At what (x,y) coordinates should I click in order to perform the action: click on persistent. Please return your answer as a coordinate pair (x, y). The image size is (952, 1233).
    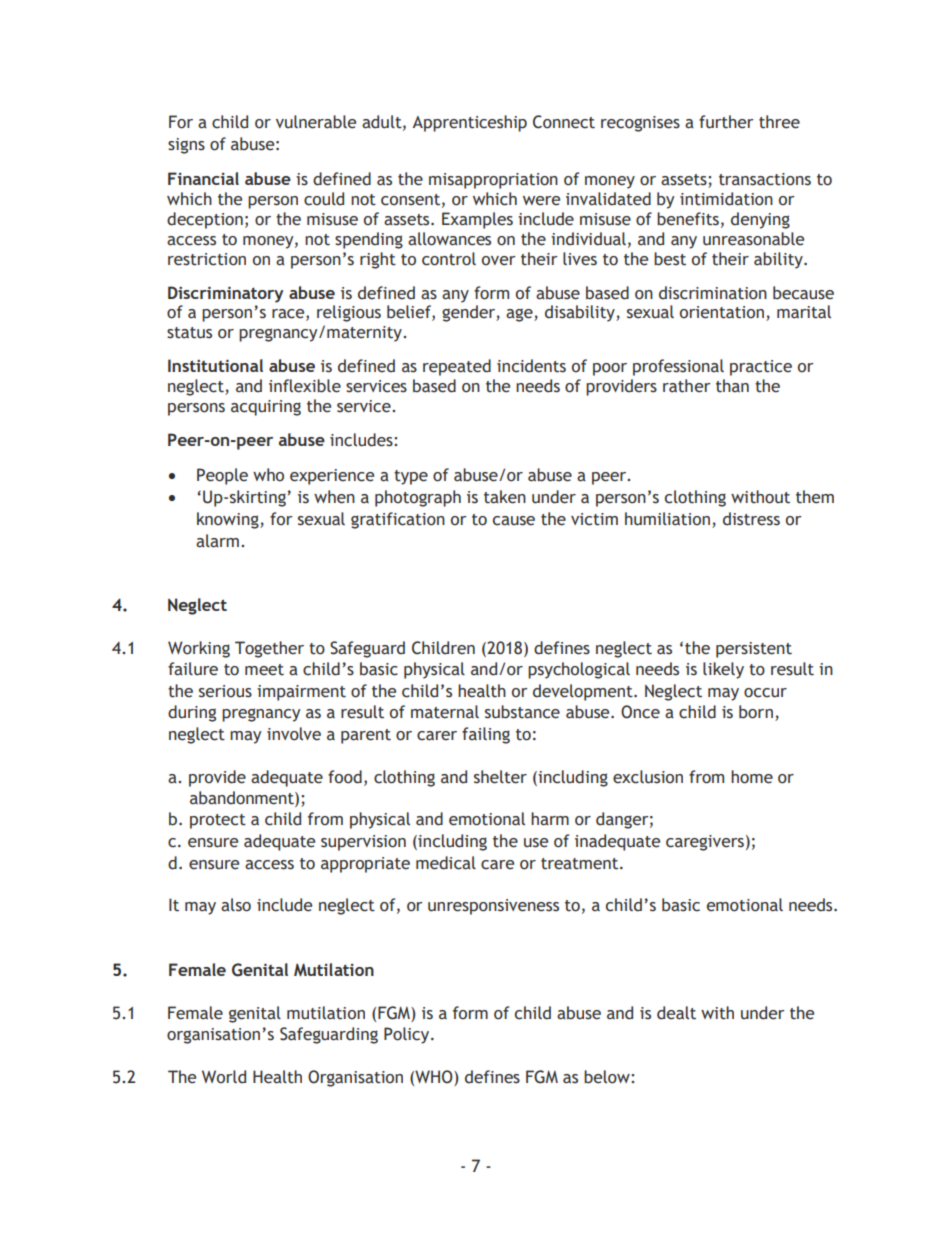
    Looking at the image, I should click on (754, 650).
